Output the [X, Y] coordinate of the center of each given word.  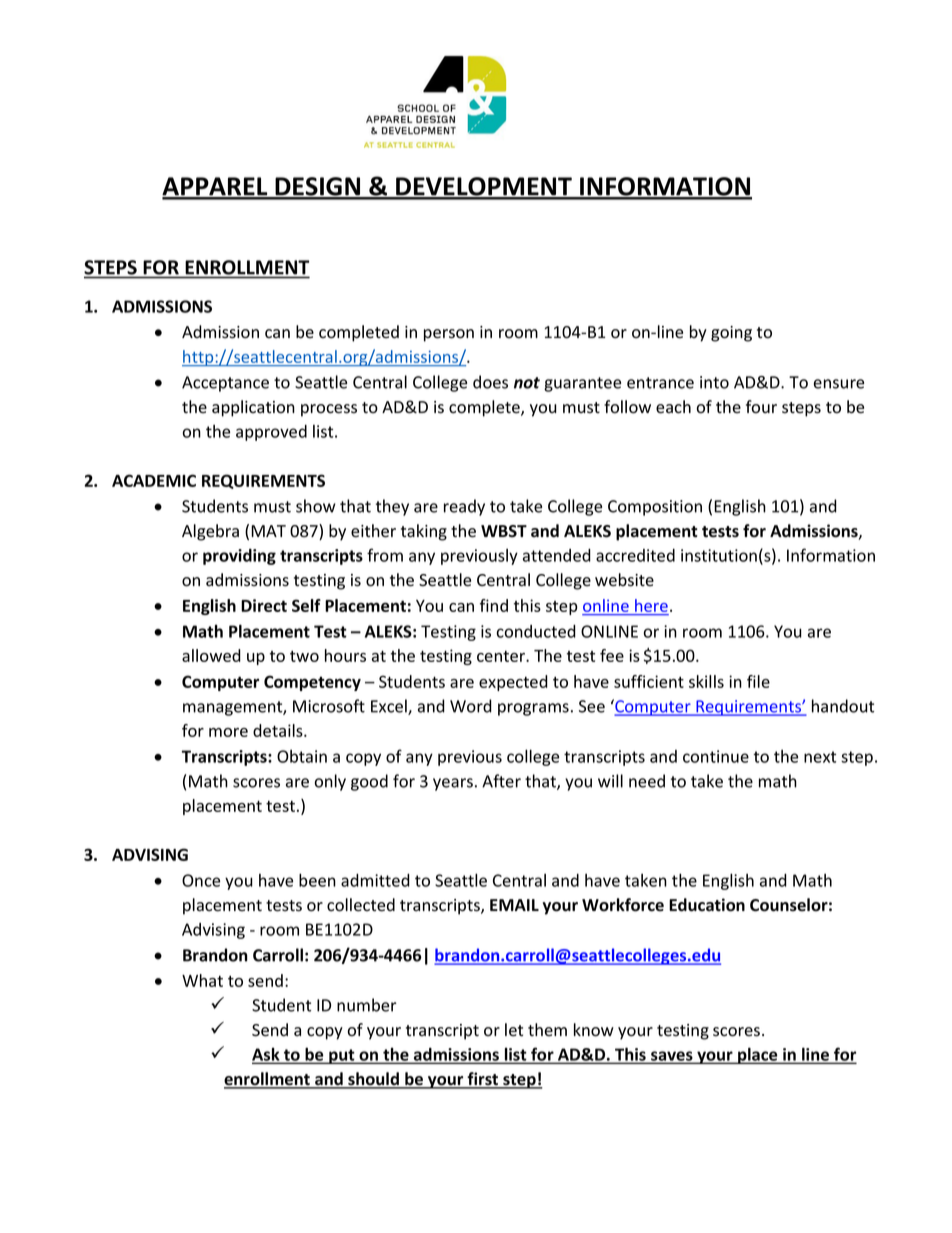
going [731, 334]
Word [471, 706]
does [490, 382]
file [758, 681]
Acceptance [225, 384]
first [483, 1080]
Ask [267, 1055]
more [228, 732]
